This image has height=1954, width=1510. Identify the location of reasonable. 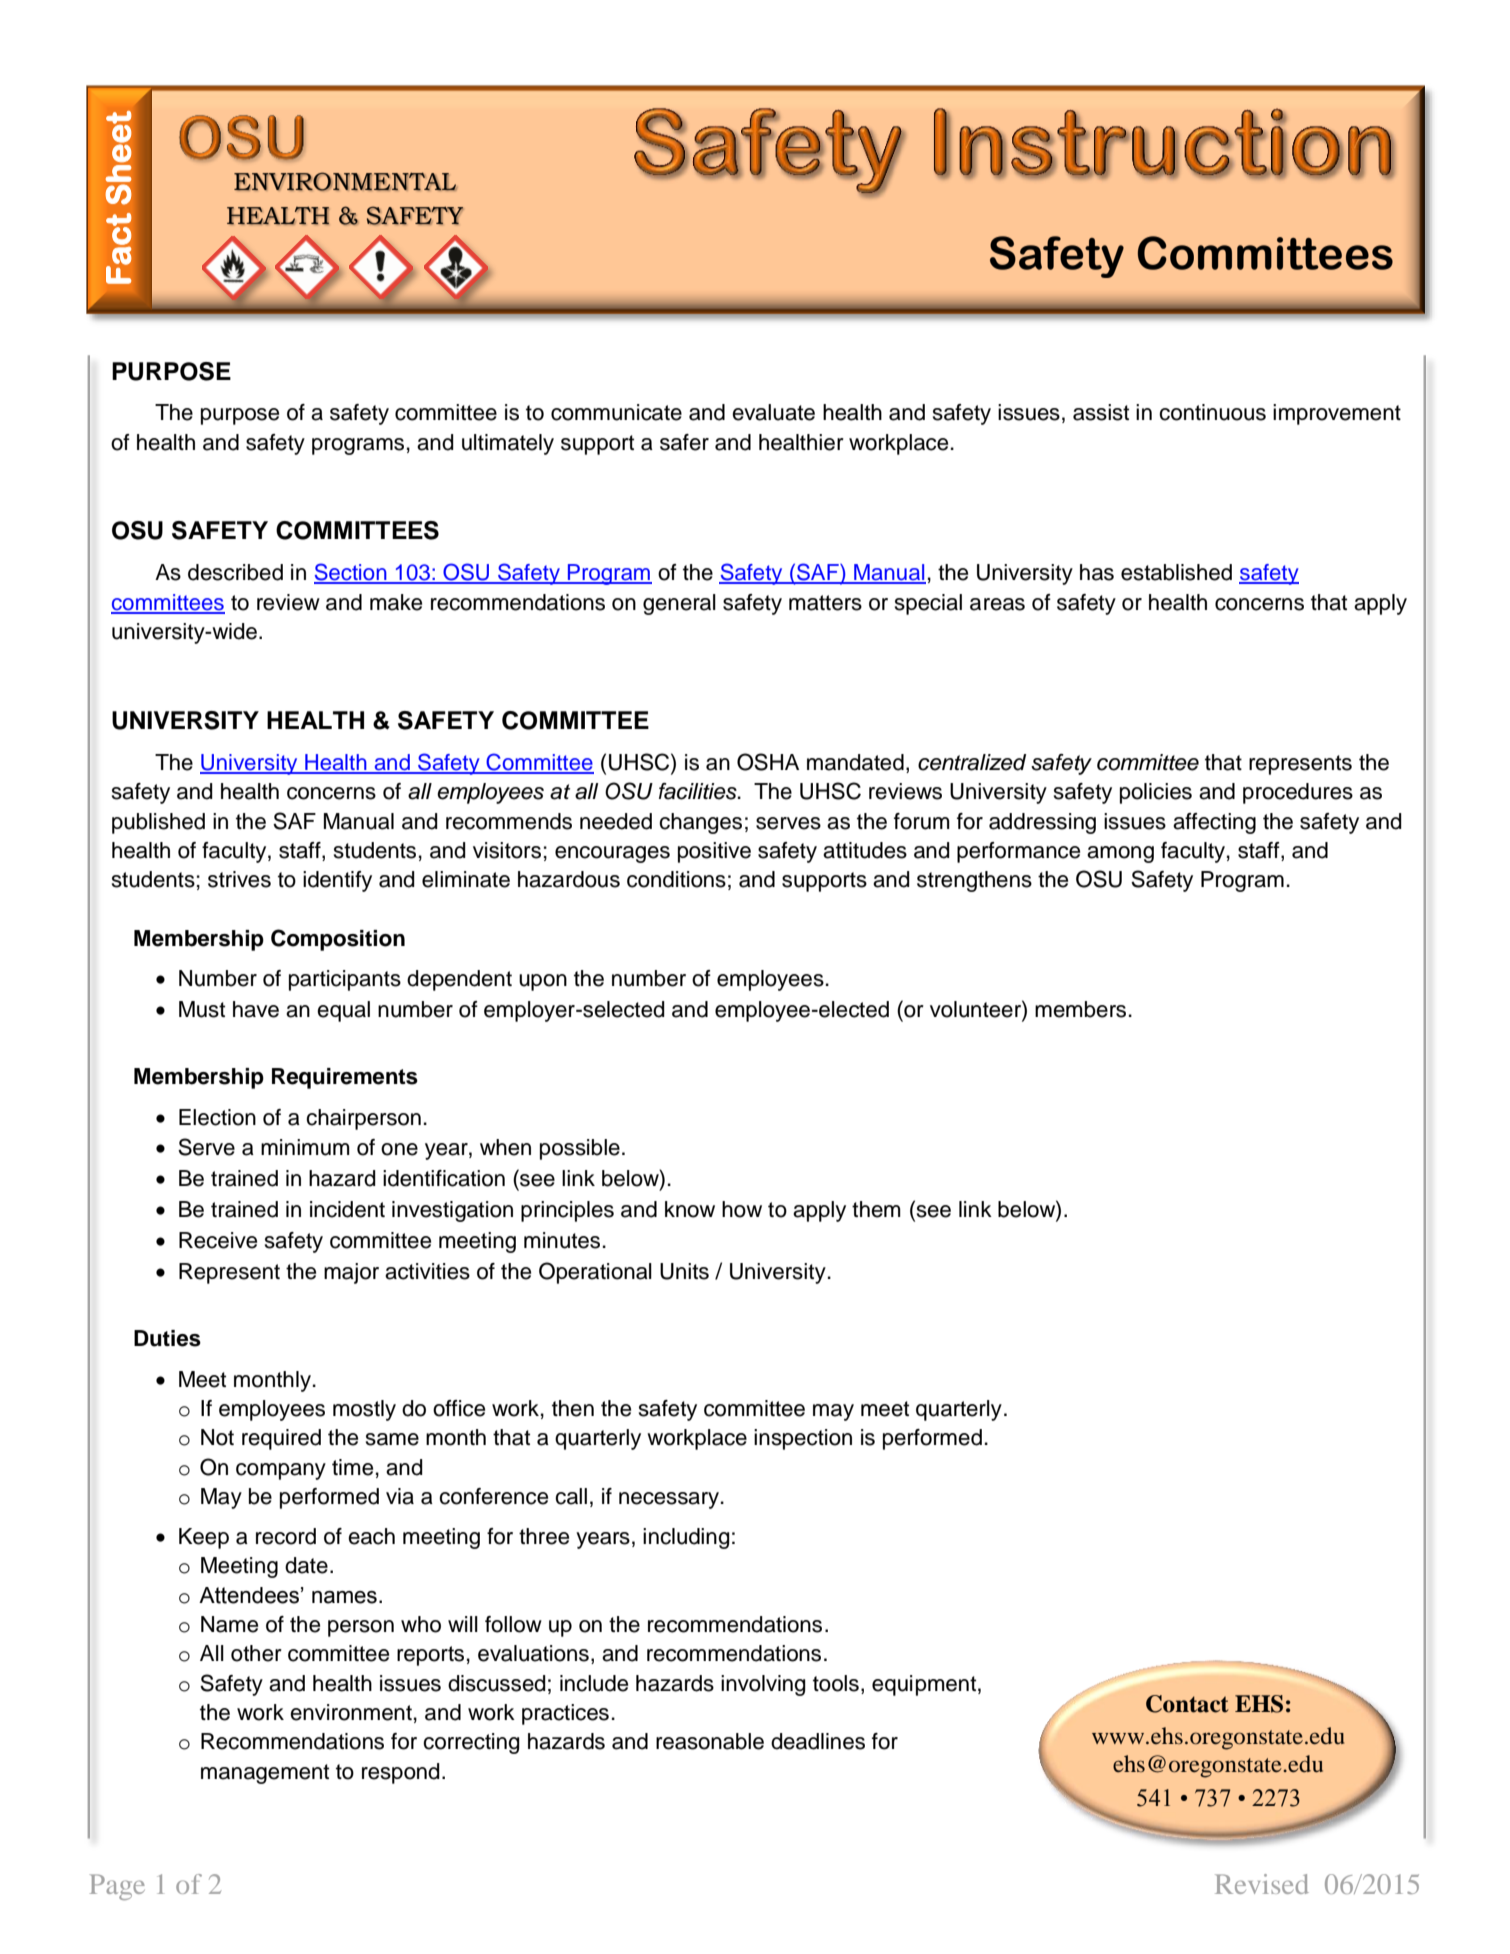
(710, 1741).
